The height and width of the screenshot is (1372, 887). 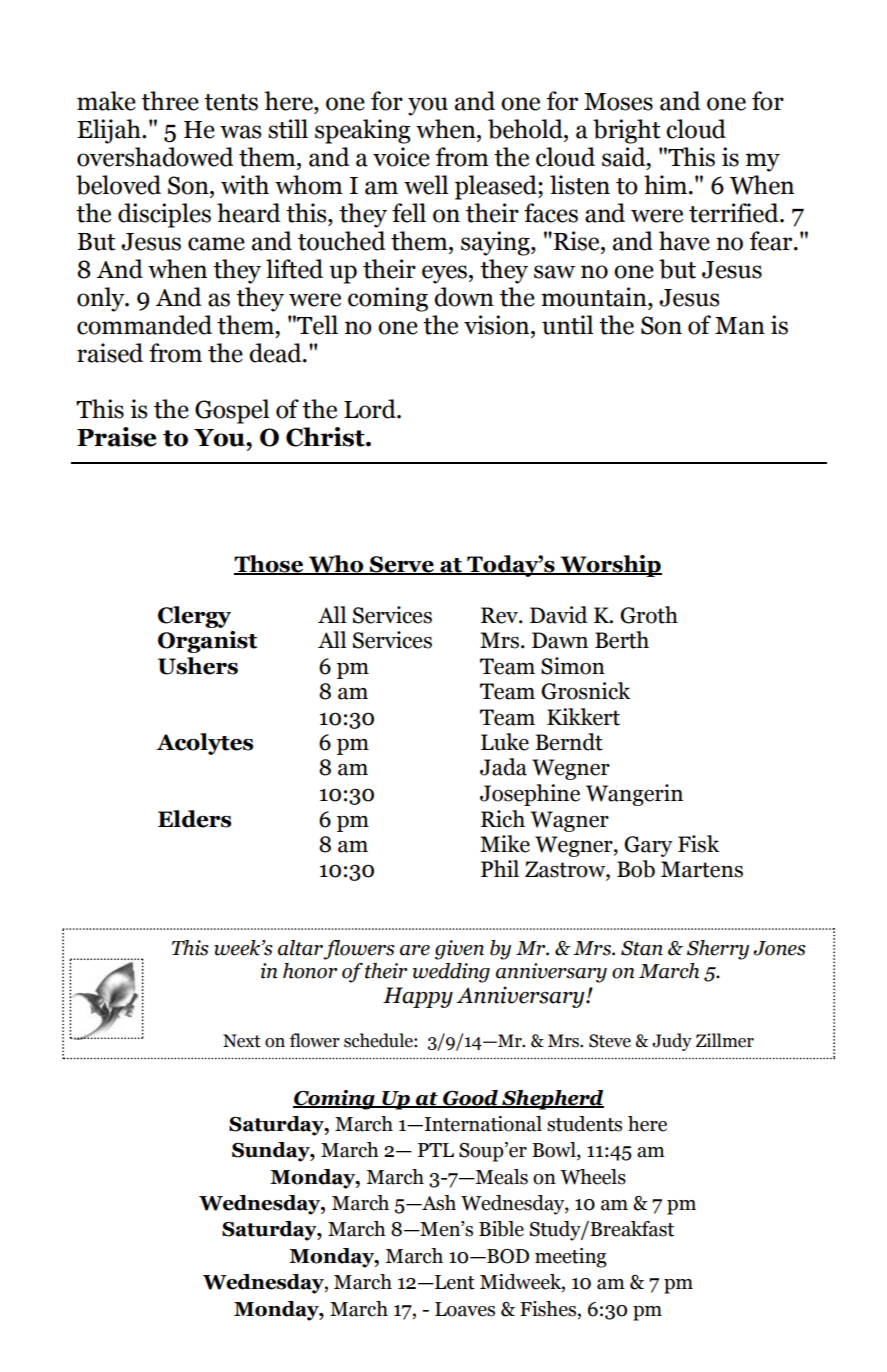 I want to click on overshadowed, so click(x=155, y=157).
